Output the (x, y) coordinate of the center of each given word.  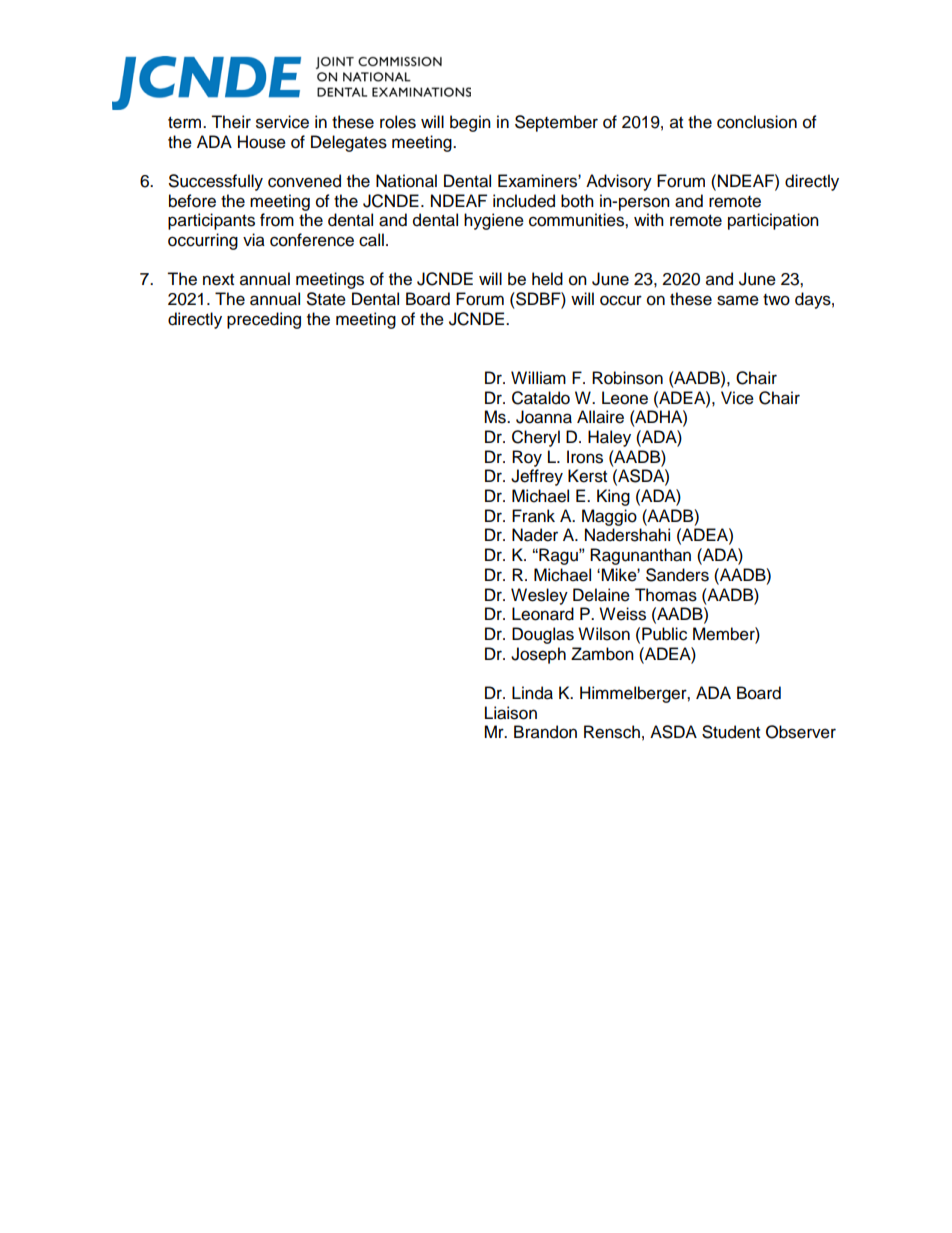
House (262, 142)
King (613, 497)
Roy (527, 458)
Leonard (543, 614)
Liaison (511, 713)
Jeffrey (537, 477)
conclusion (757, 122)
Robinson (627, 378)
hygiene (494, 221)
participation (773, 221)
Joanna (544, 417)
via (254, 240)
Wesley (539, 596)
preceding (264, 320)
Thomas (666, 595)
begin (470, 123)
